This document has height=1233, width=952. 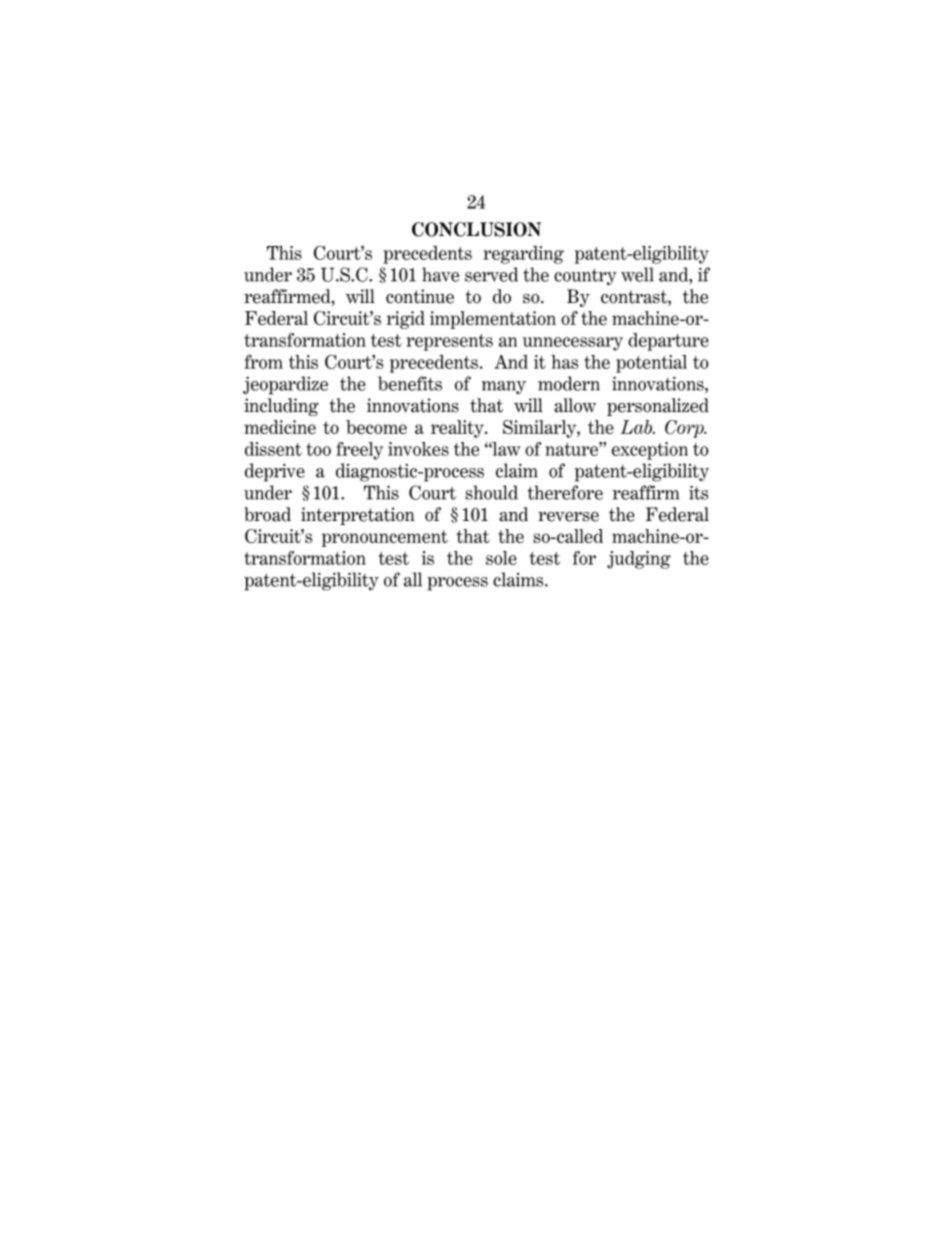 What do you see at coordinates (385, 538) in the document?
I see `pronouncement` at bounding box center [385, 538].
